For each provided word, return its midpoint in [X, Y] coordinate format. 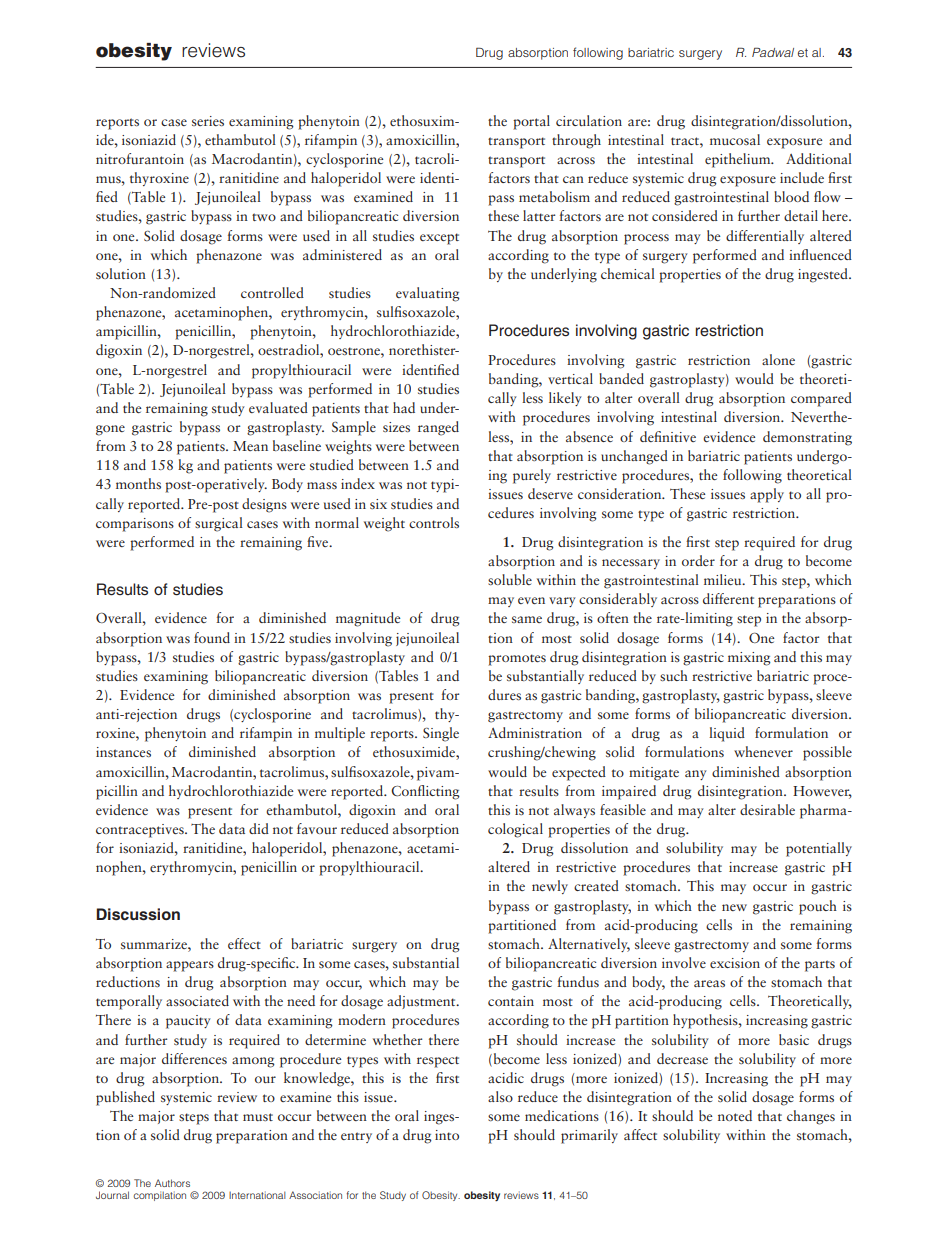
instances [123, 752]
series [208, 121]
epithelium [739, 160]
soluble [510, 579]
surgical [219, 524]
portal [531, 122]
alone [778, 359]
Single [441, 734]
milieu [724, 579]
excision [735, 963]
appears [190, 966]
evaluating [428, 294]
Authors [172, 1183]
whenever [763, 751]
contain [511, 1001]
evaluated [278, 407]
